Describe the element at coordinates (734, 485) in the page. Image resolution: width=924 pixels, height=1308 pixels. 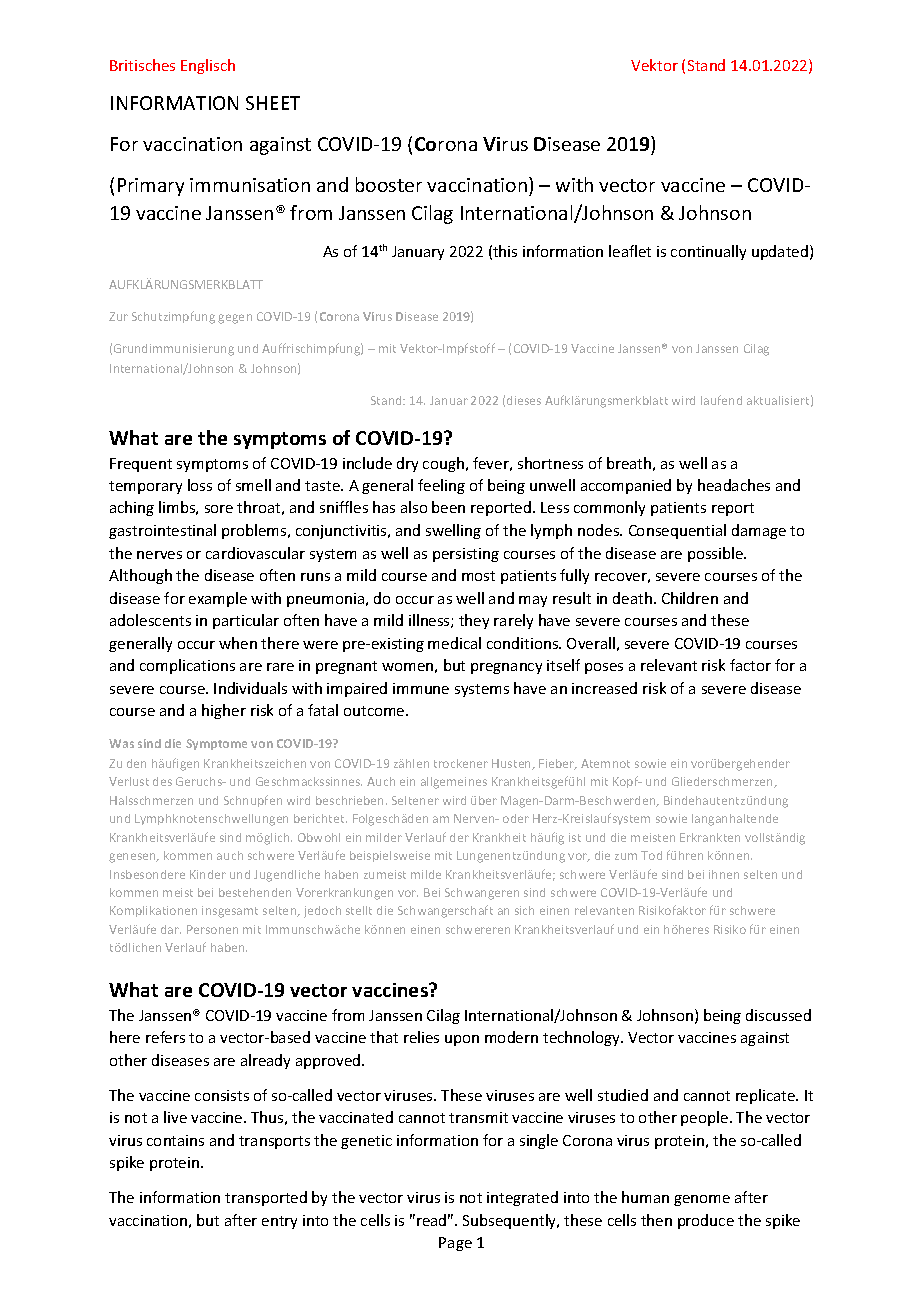
I see `headaches` at that location.
